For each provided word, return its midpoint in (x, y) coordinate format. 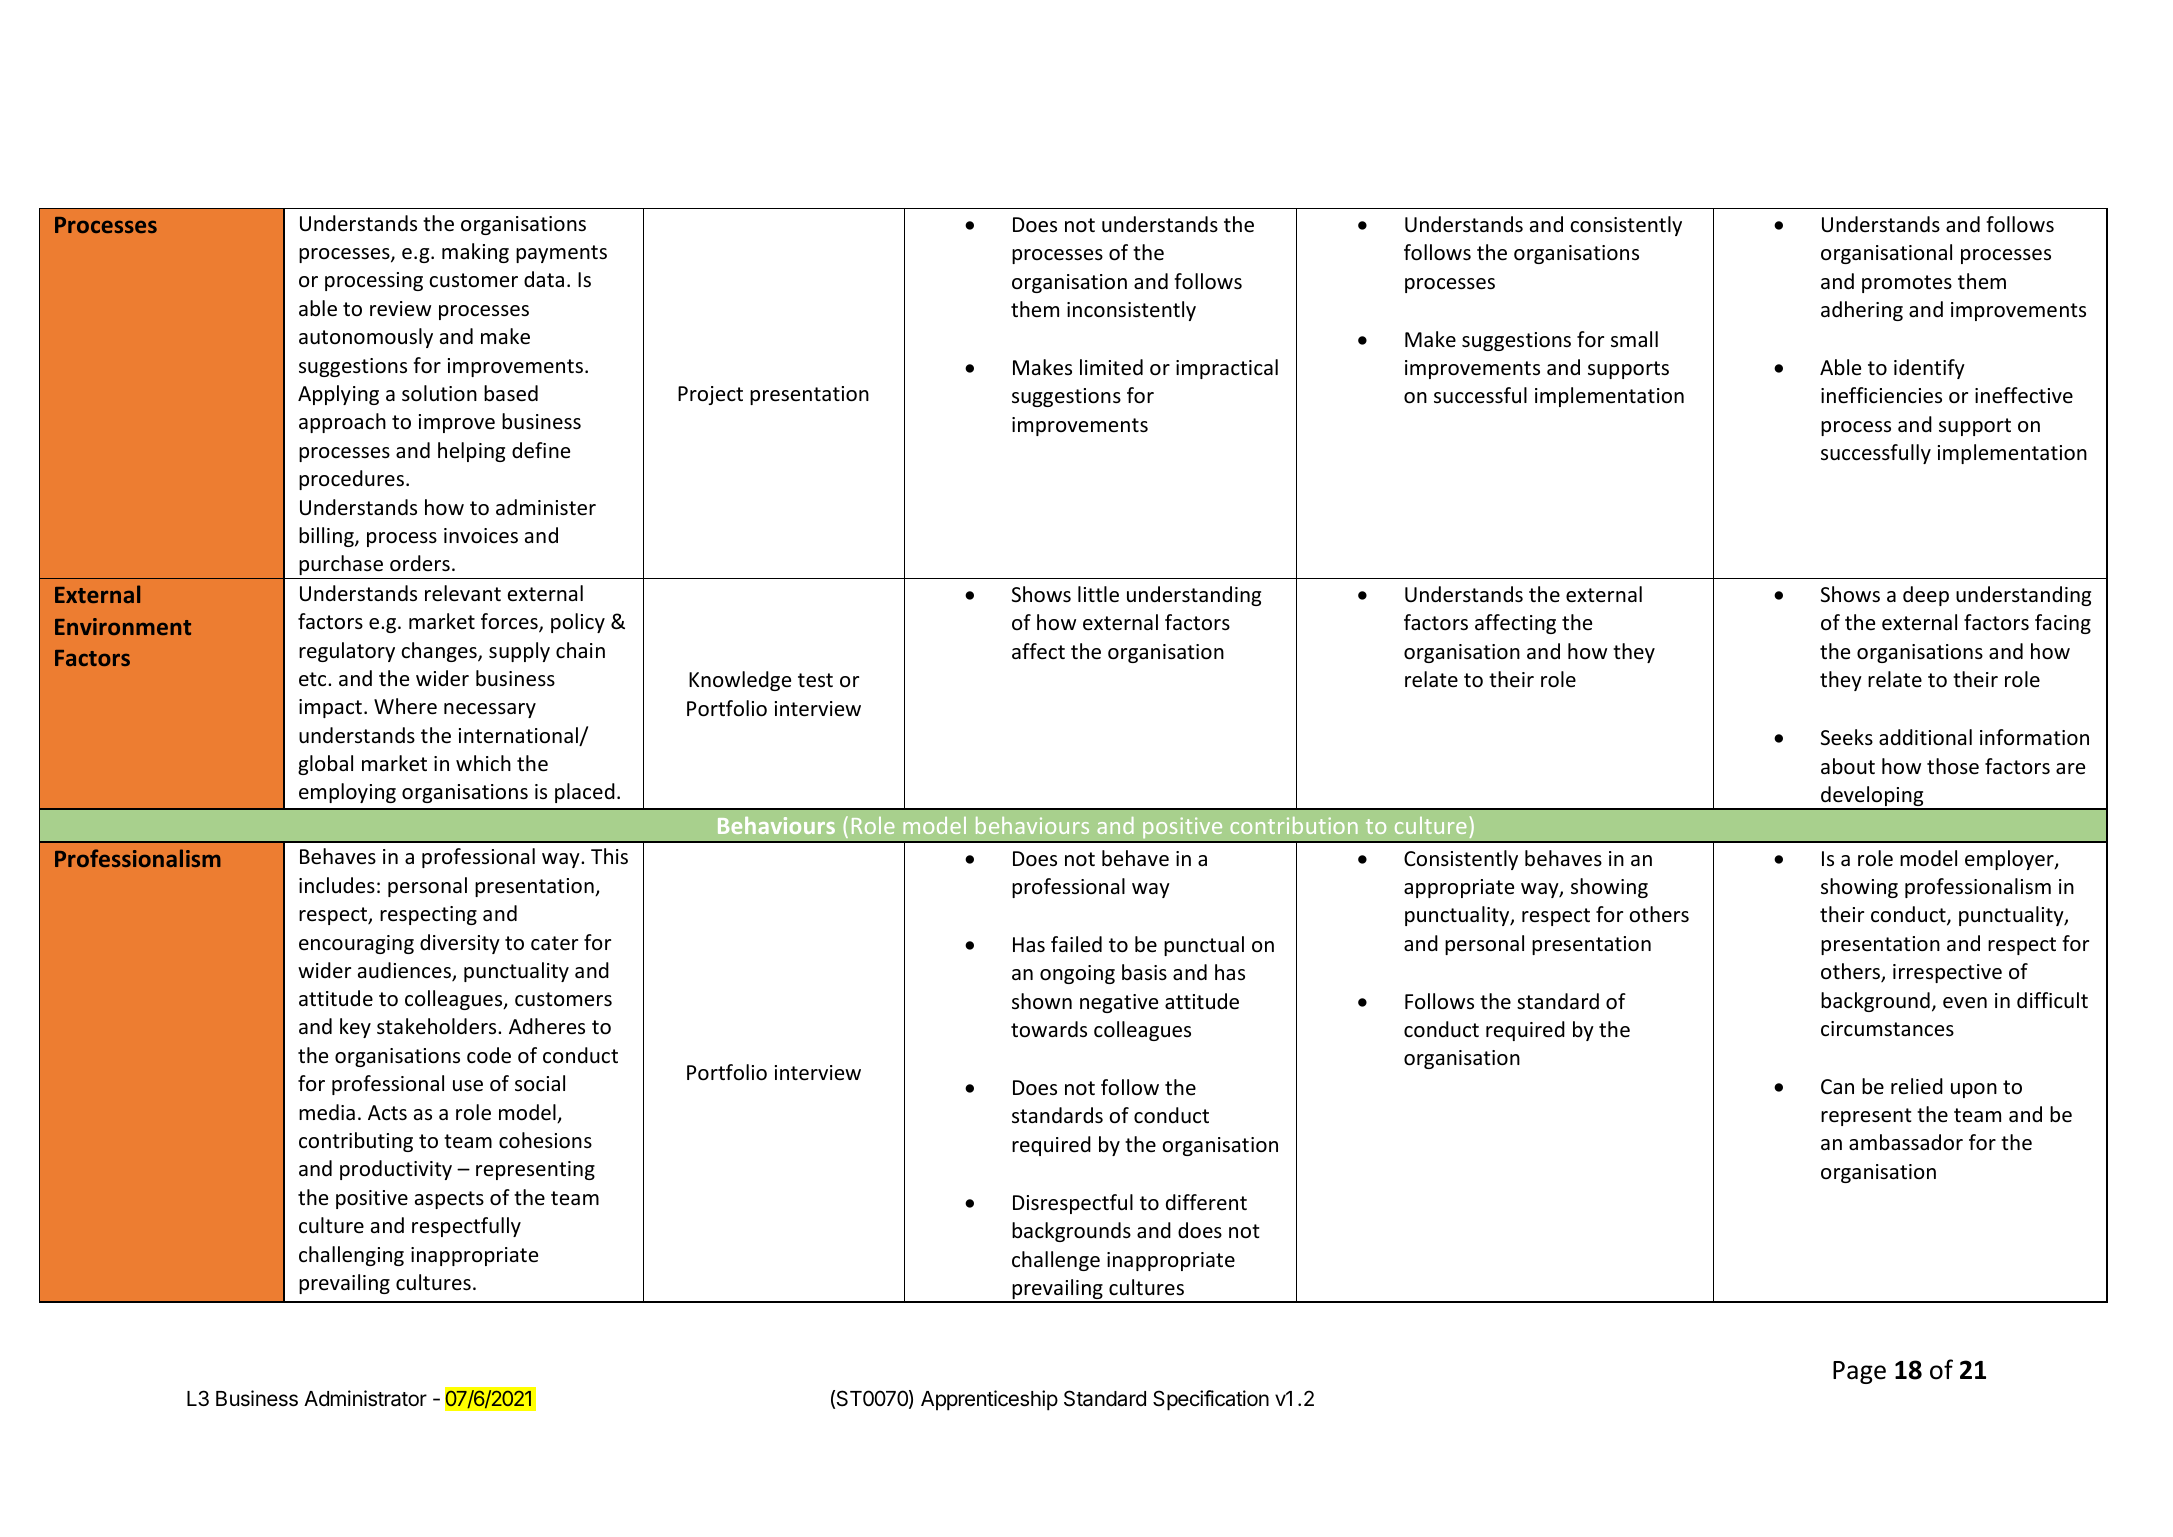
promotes (1907, 284)
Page (1859, 1372)
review (400, 309)
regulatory (347, 652)
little (1098, 594)
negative (1119, 1003)
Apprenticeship (989, 1400)
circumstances (1887, 1029)
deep (1926, 596)
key (355, 1028)
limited (1111, 367)
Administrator (365, 1398)
